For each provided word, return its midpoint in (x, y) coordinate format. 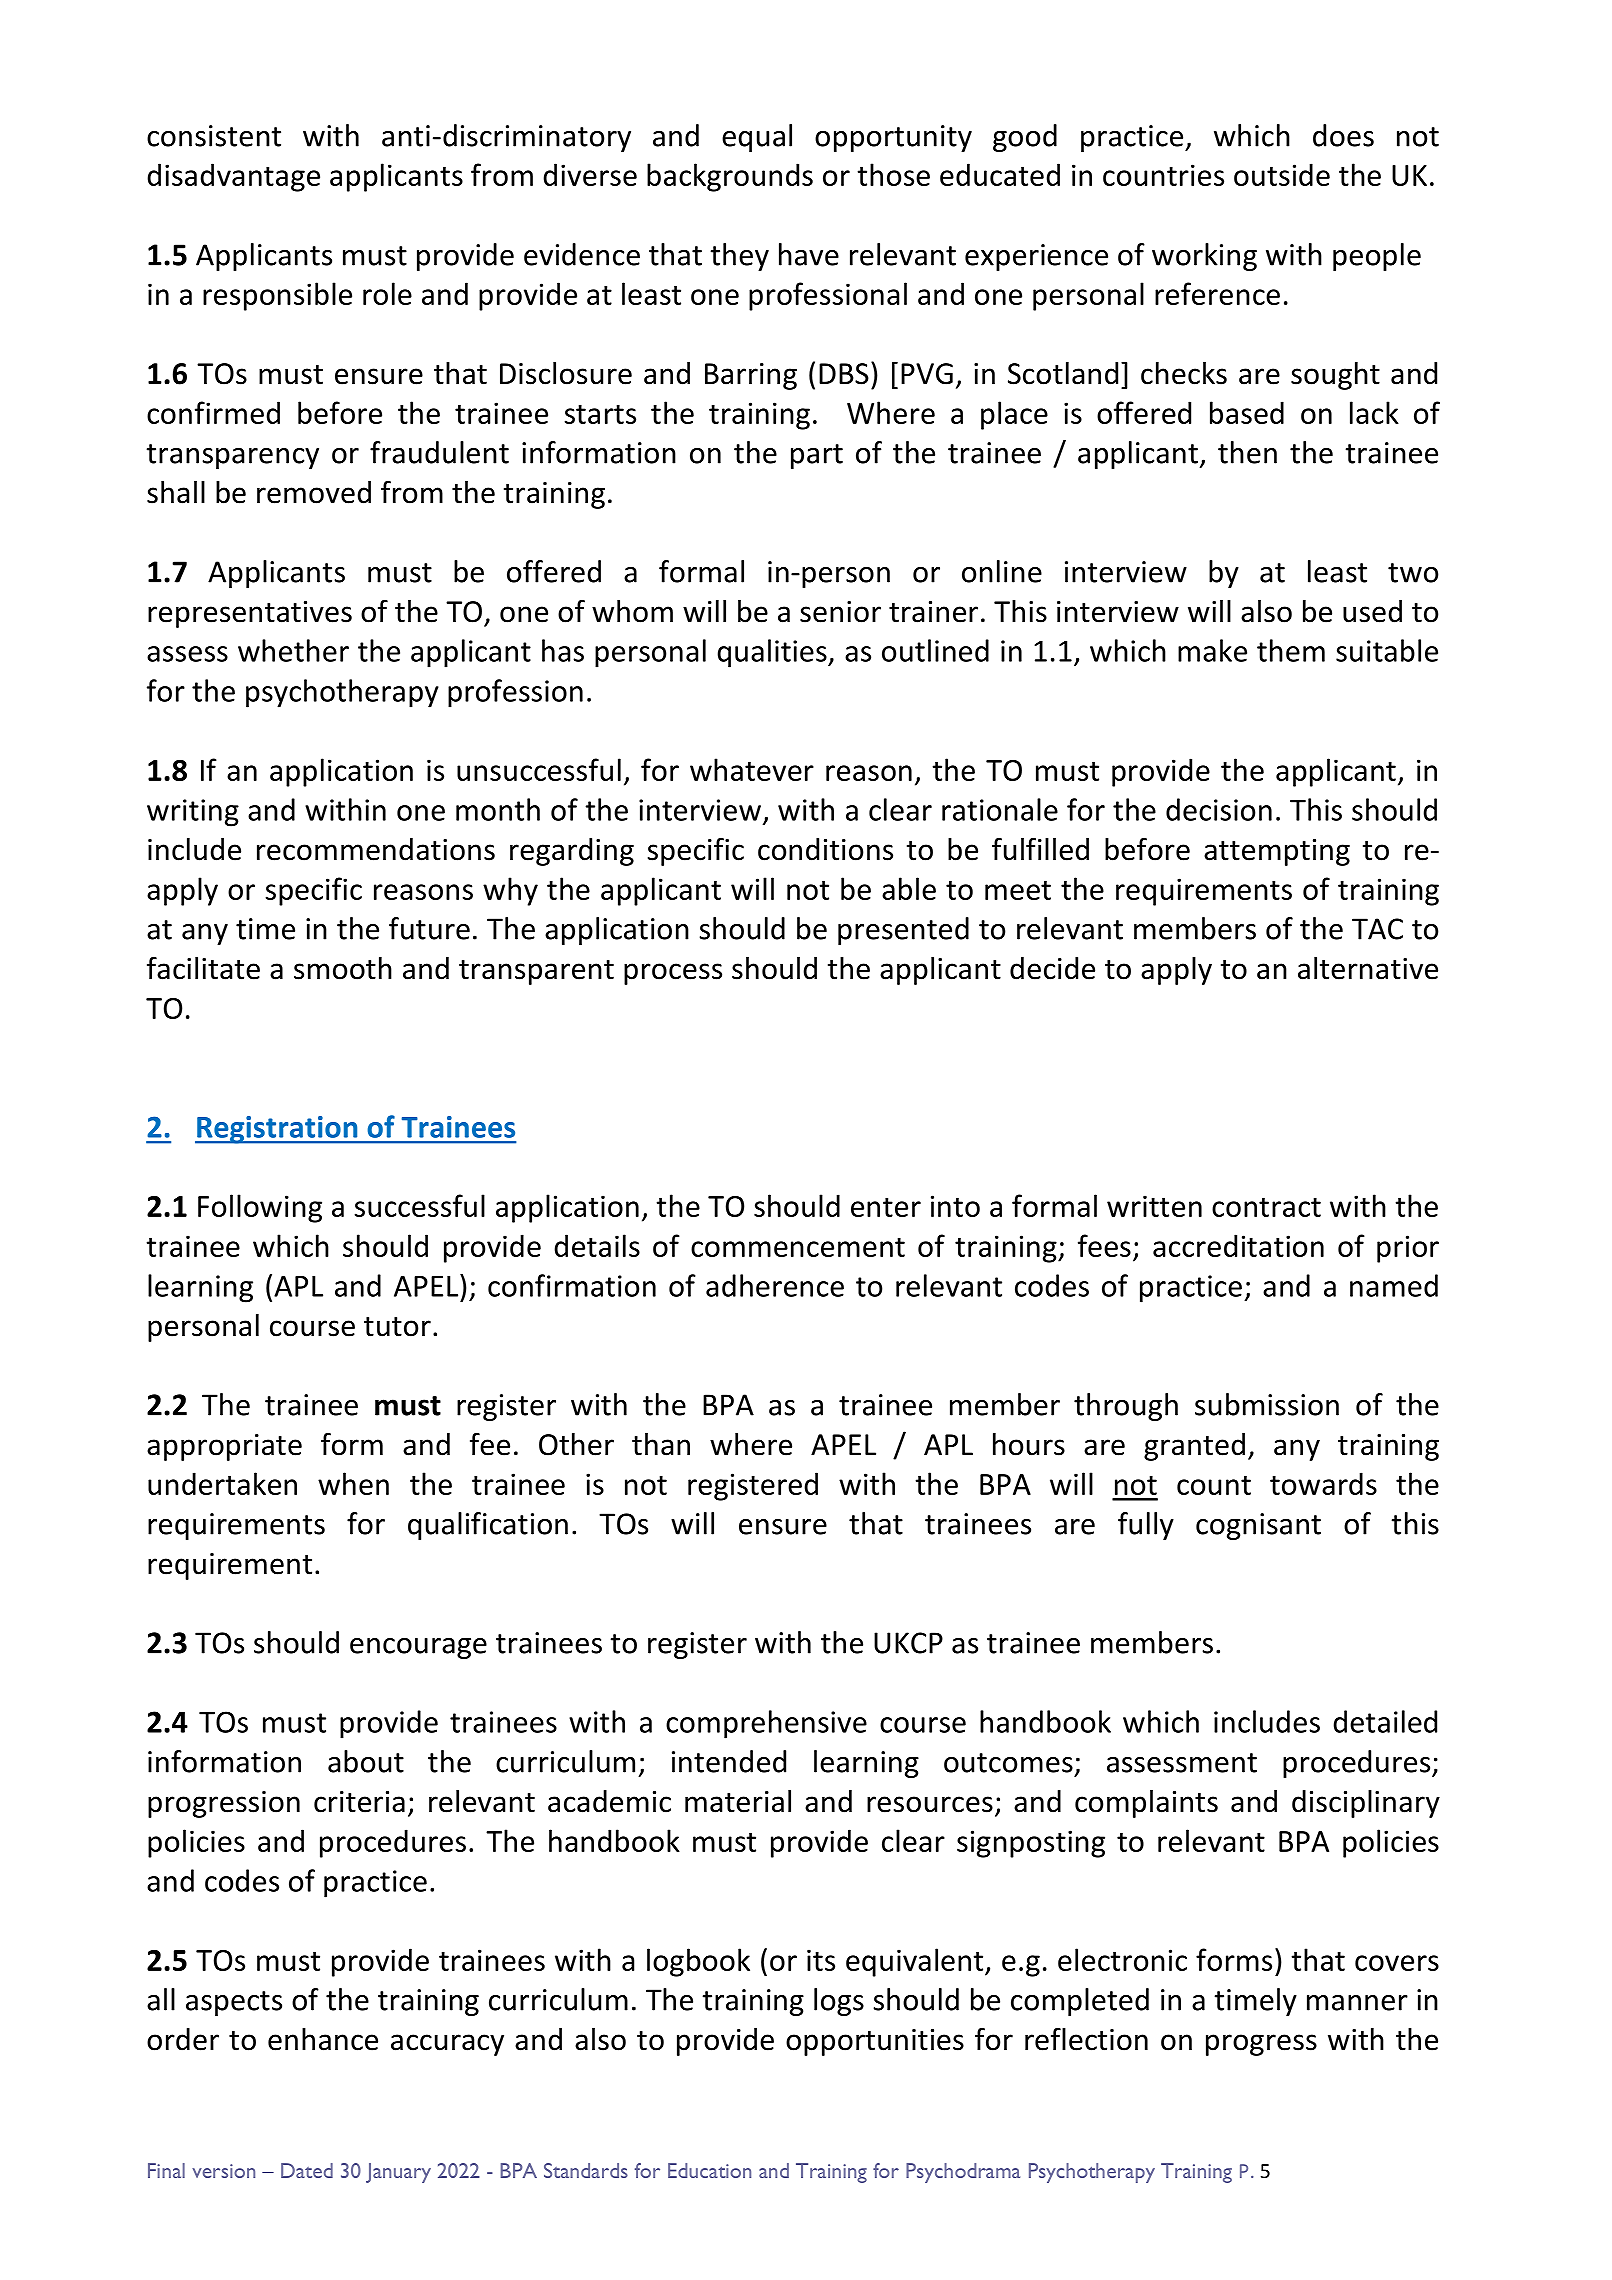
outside (1282, 174)
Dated (307, 2170)
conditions (825, 849)
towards (1323, 1483)
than (661, 1444)
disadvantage (233, 177)
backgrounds (730, 177)
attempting (1277, 852)
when (353, 1483)
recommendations (376, 849)
